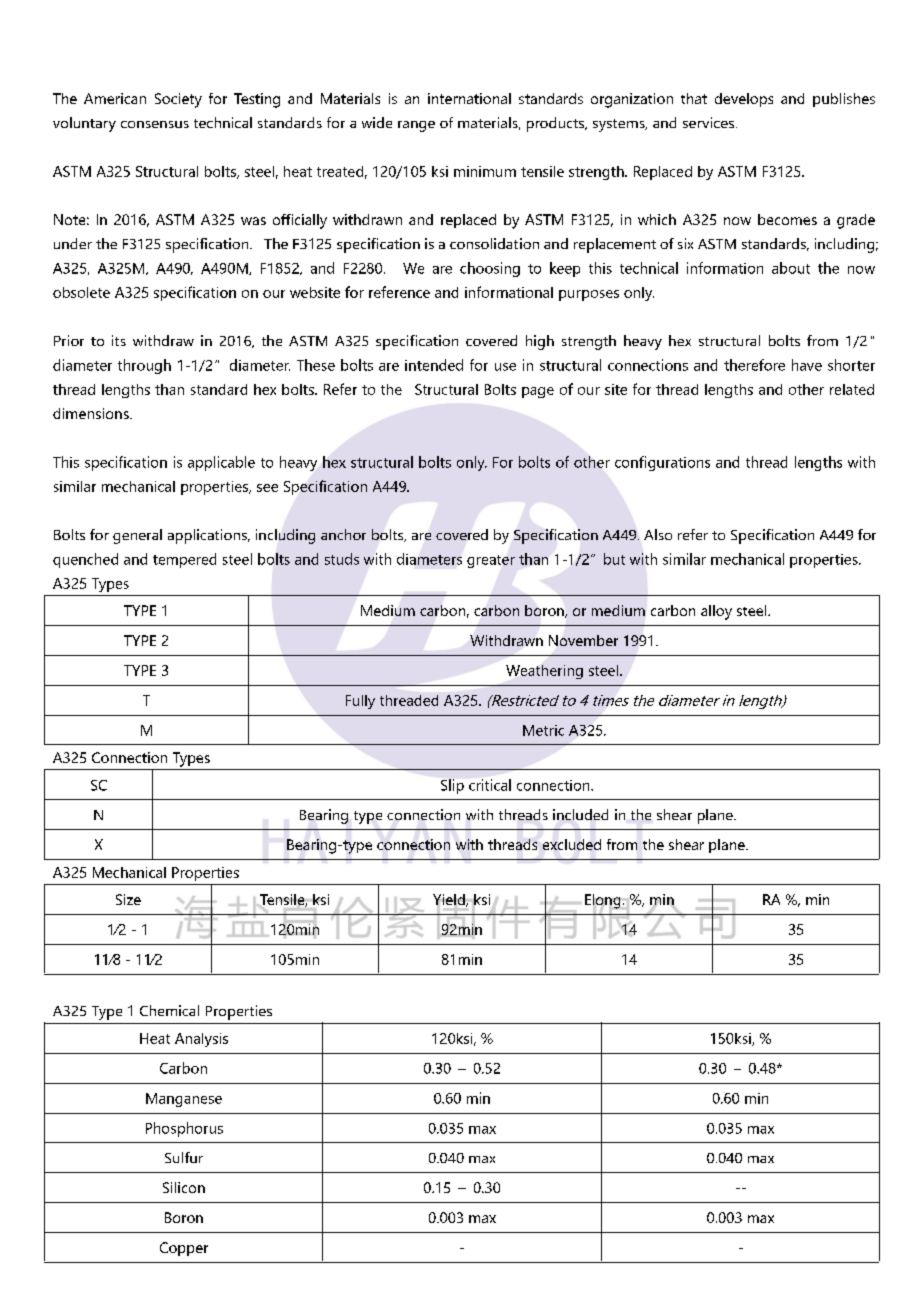  Describe the element at coordinates (754, 365) in the page. I see `therefore` at that location.
